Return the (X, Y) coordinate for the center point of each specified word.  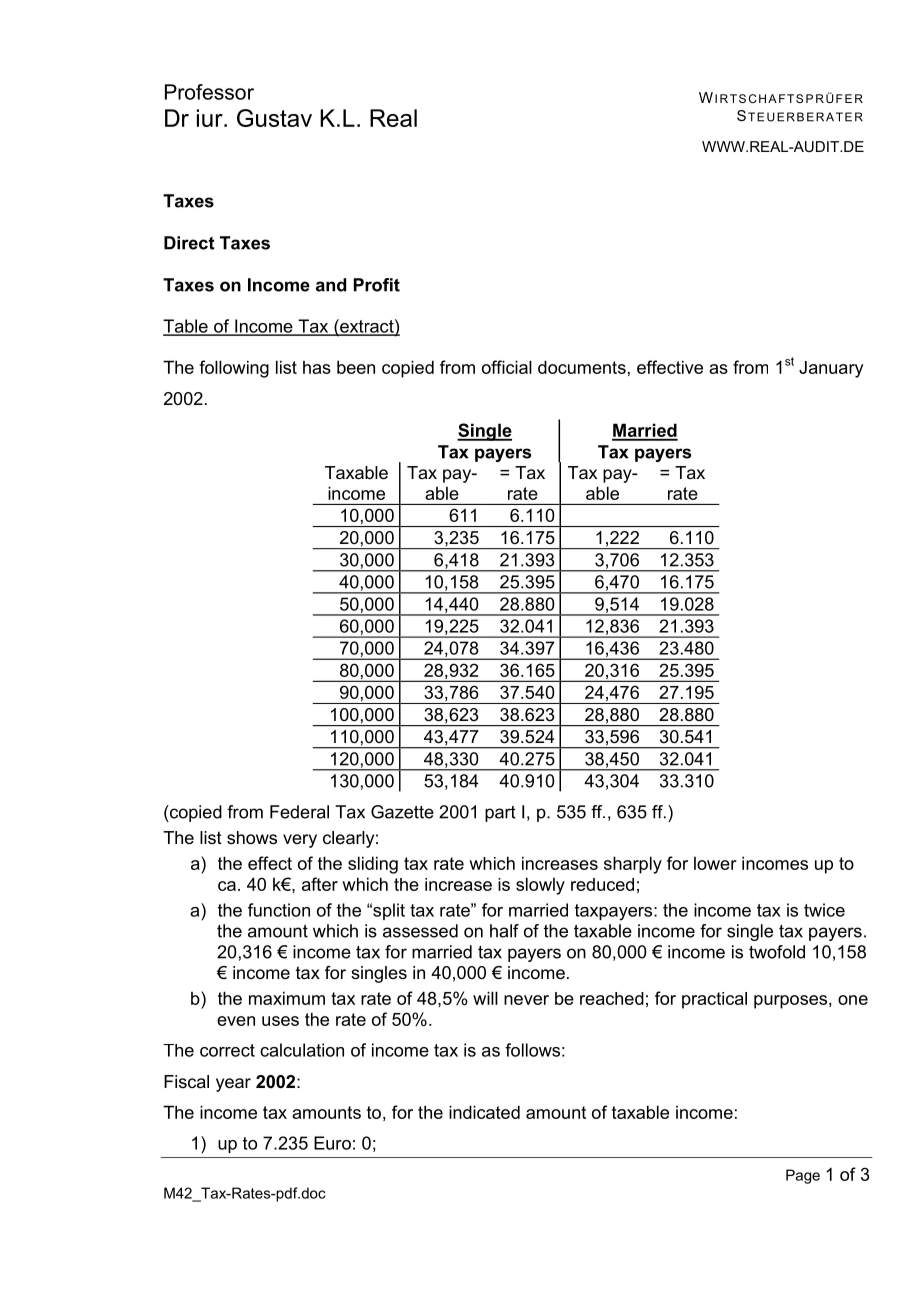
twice (824, 910)
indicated (484, 1112)
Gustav (274, 118)
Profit (377, 285)
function (279, 910)
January (831, 369)
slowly (540, 886)
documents (582, 367)
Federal (299, 812)
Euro (332, 1143)
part (500, 814)
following (234, 369)
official (507, 367)
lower (715, 863)
